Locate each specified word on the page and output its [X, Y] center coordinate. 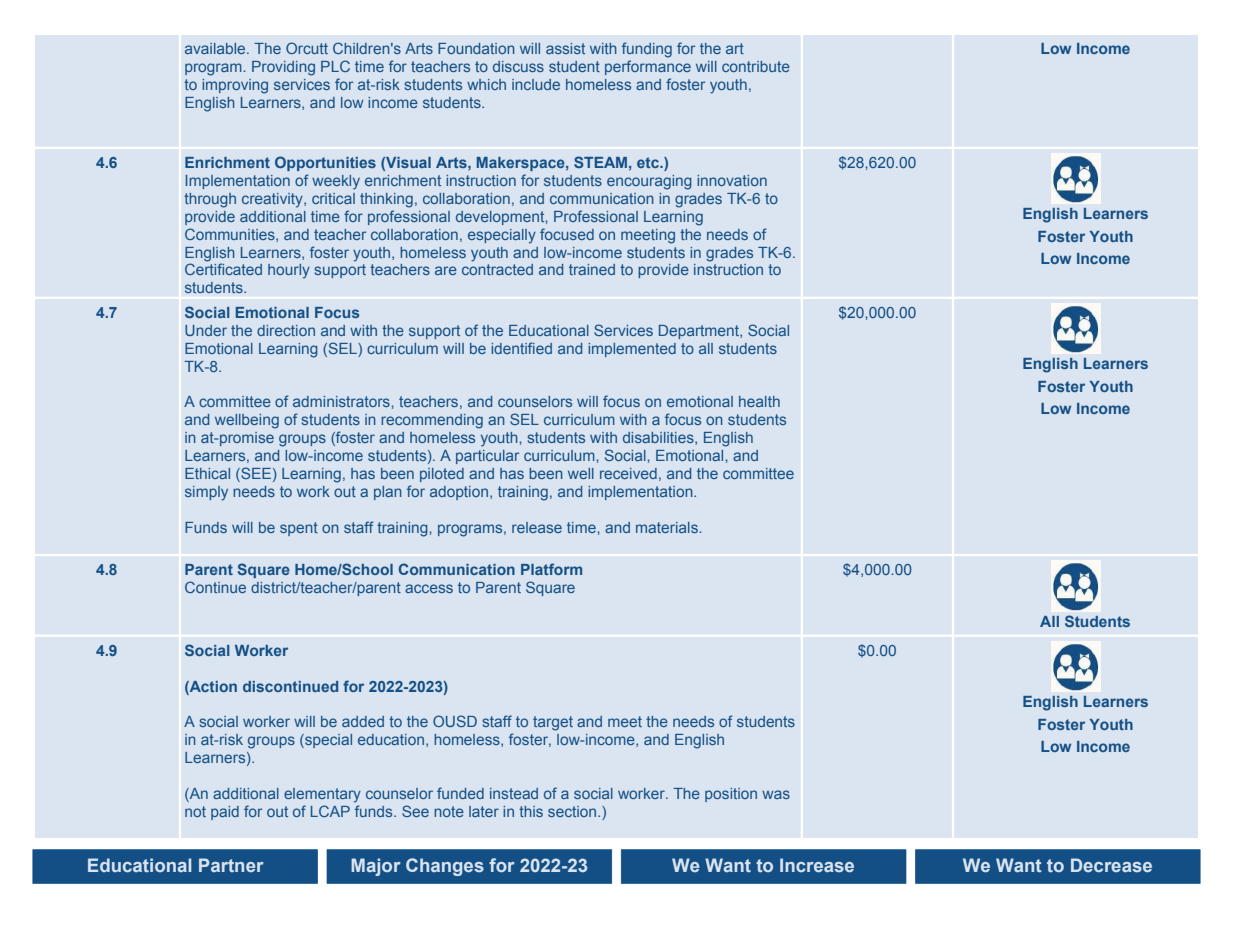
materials [668, 527]
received [628, 473]
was [776, 794]
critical [333, 198]
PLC [335, 66]
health [759, 401]
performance [648, 67]
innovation [732, 180]
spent [299, 529]
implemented [632, 350]
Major [376, 867]
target [553, 723]
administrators [342, 401]
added [363, 721]
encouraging [649, 182]
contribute [756, 66]
